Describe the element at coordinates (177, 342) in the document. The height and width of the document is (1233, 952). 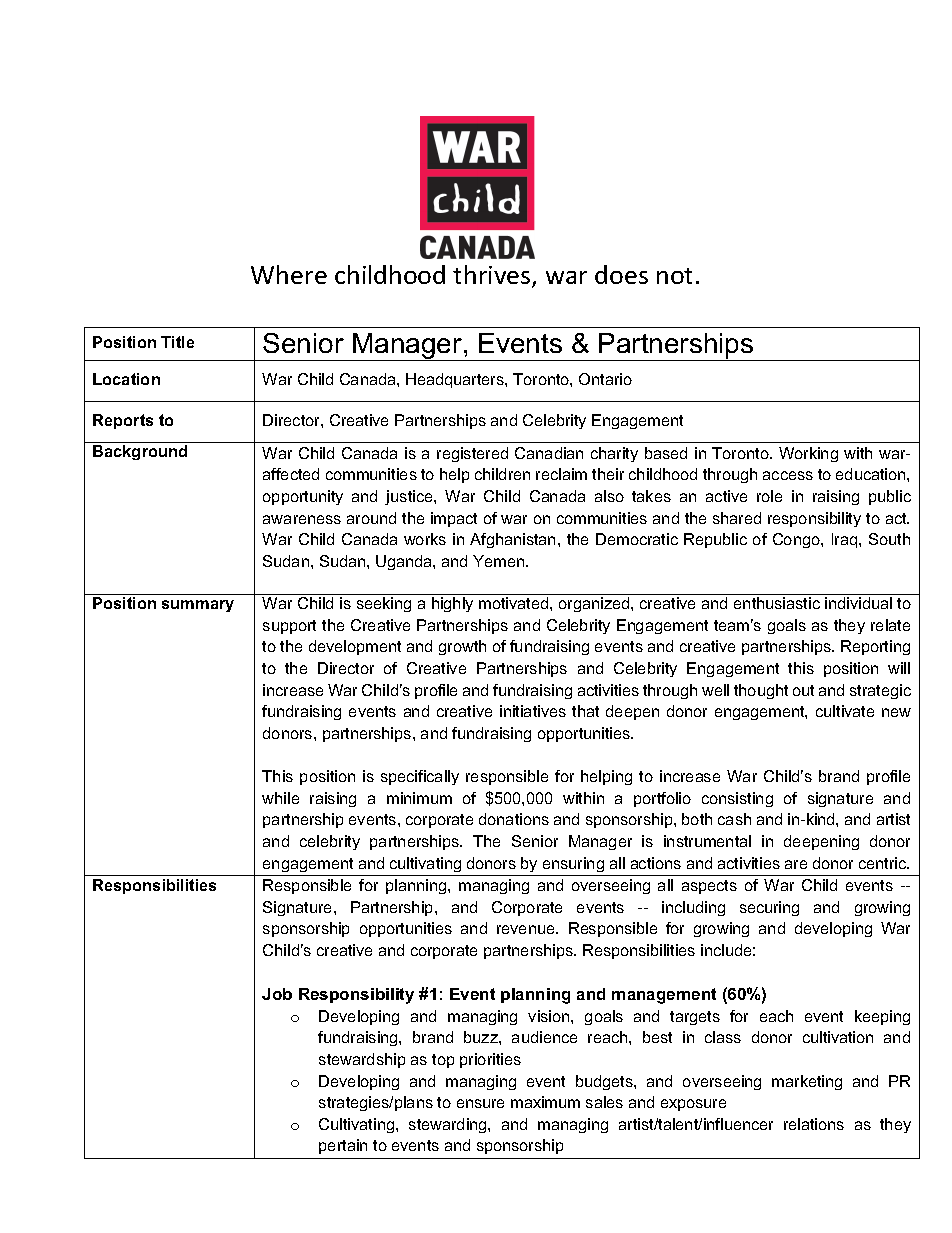
I see `Title` at that location.
